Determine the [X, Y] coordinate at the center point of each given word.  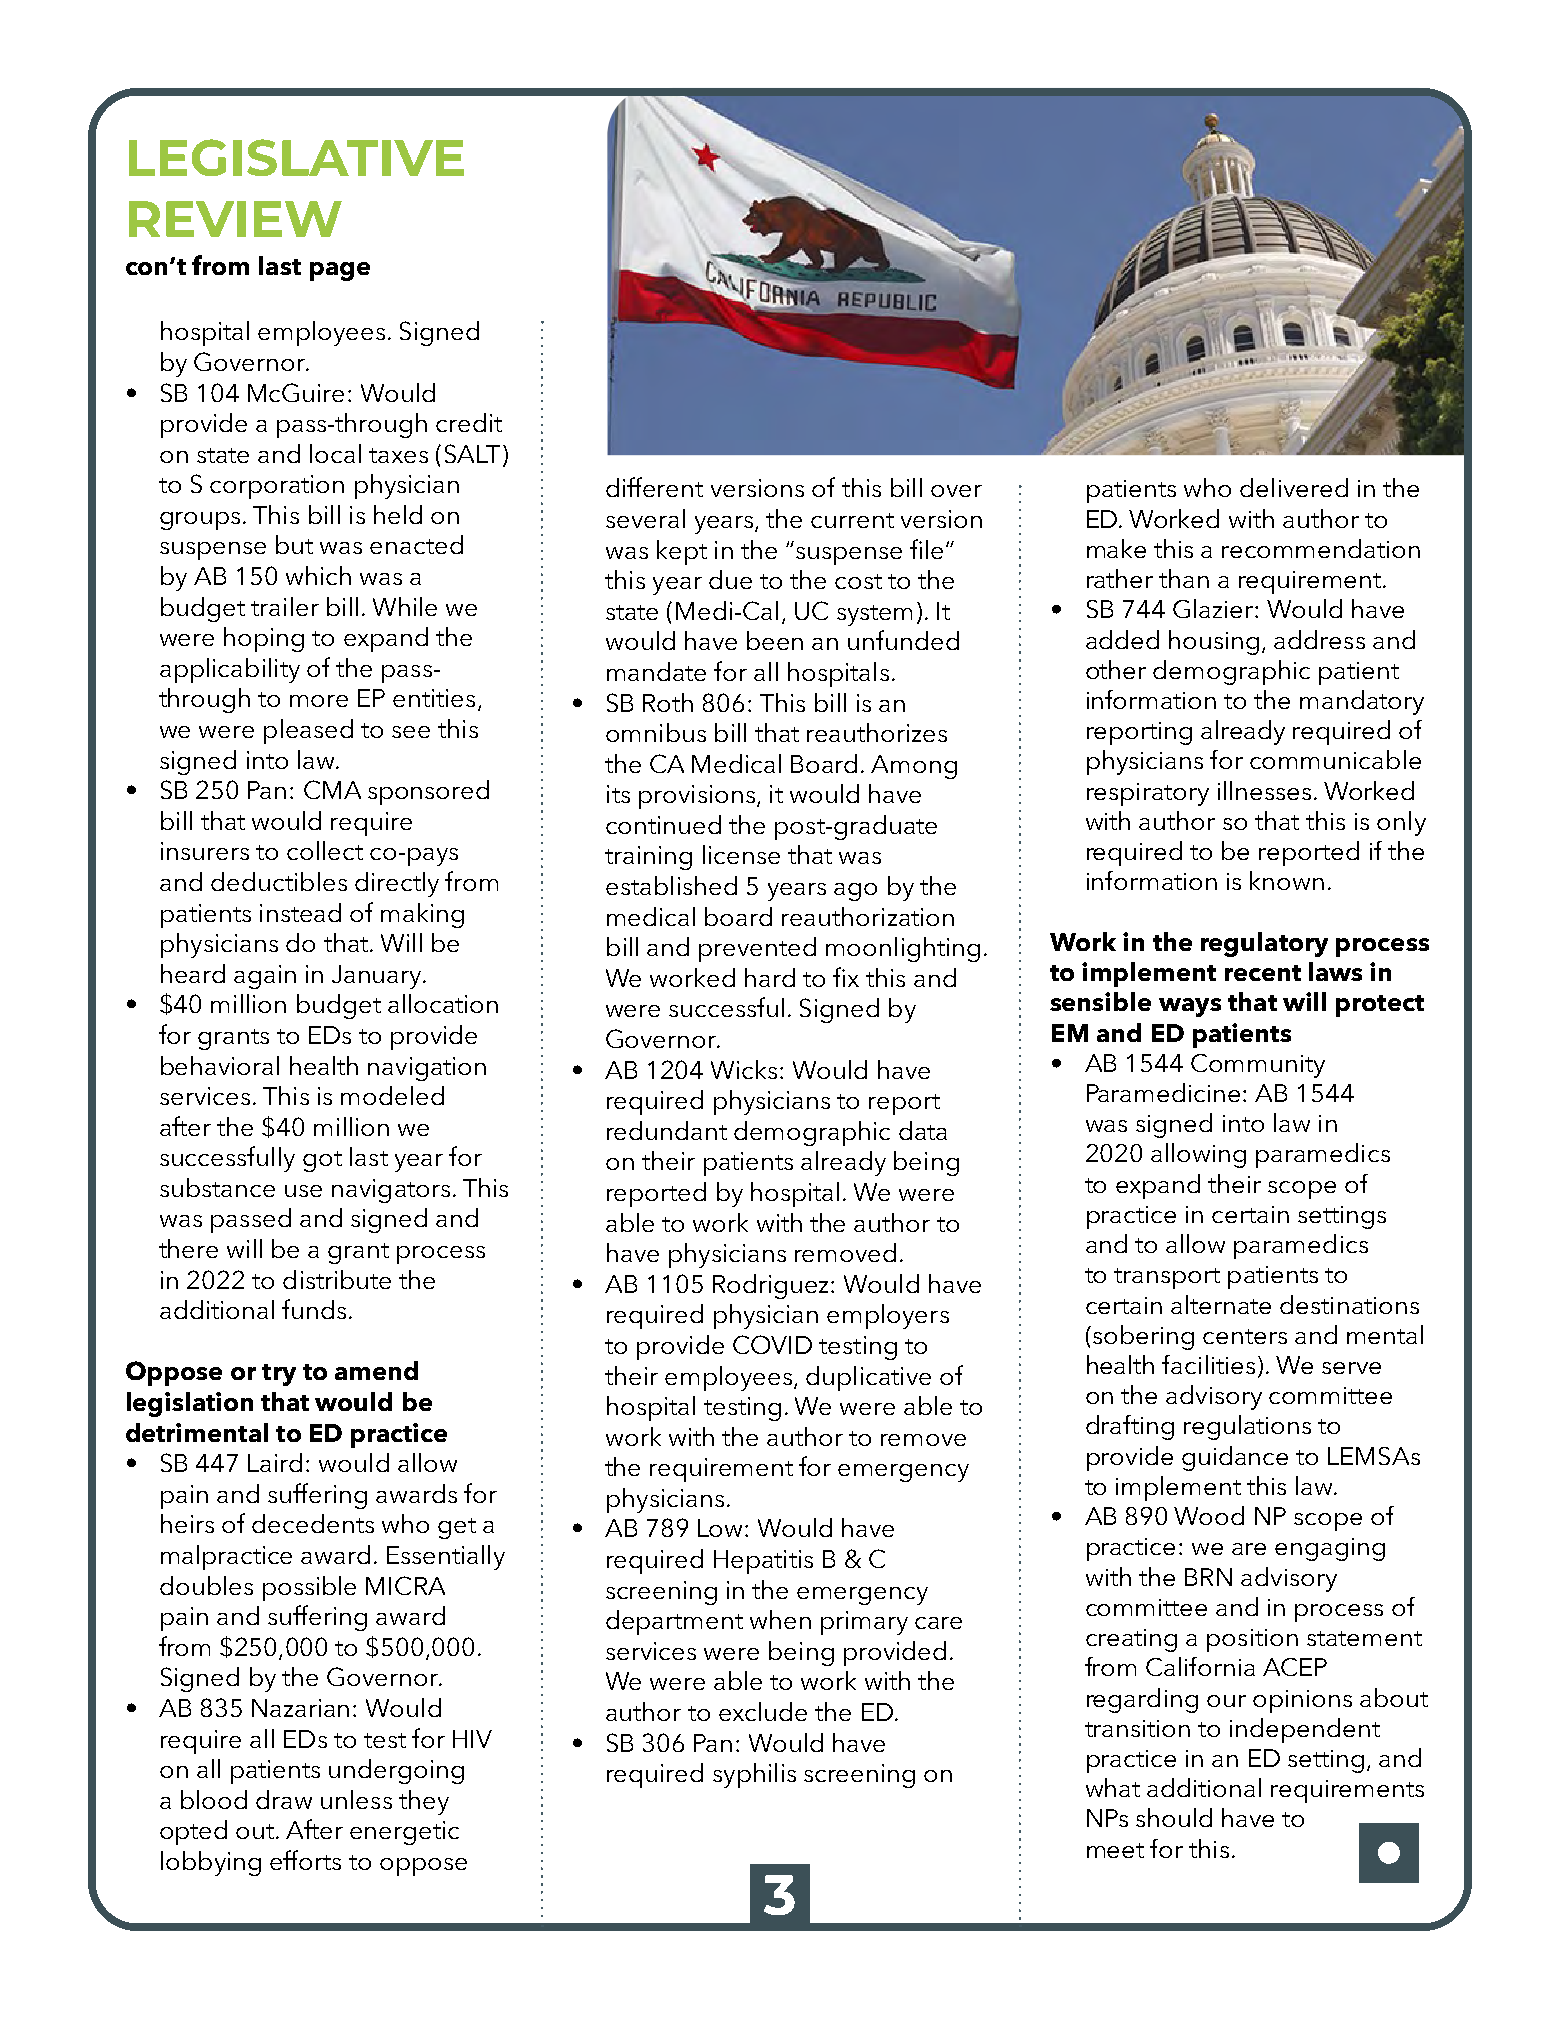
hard [770, 977]
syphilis [754, 1775]
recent [1263, 973]
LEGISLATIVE [296, 157]
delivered [1294, 487]
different [654, 487]
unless [356, 1799]
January [378, 977]
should [1174, 1817]
